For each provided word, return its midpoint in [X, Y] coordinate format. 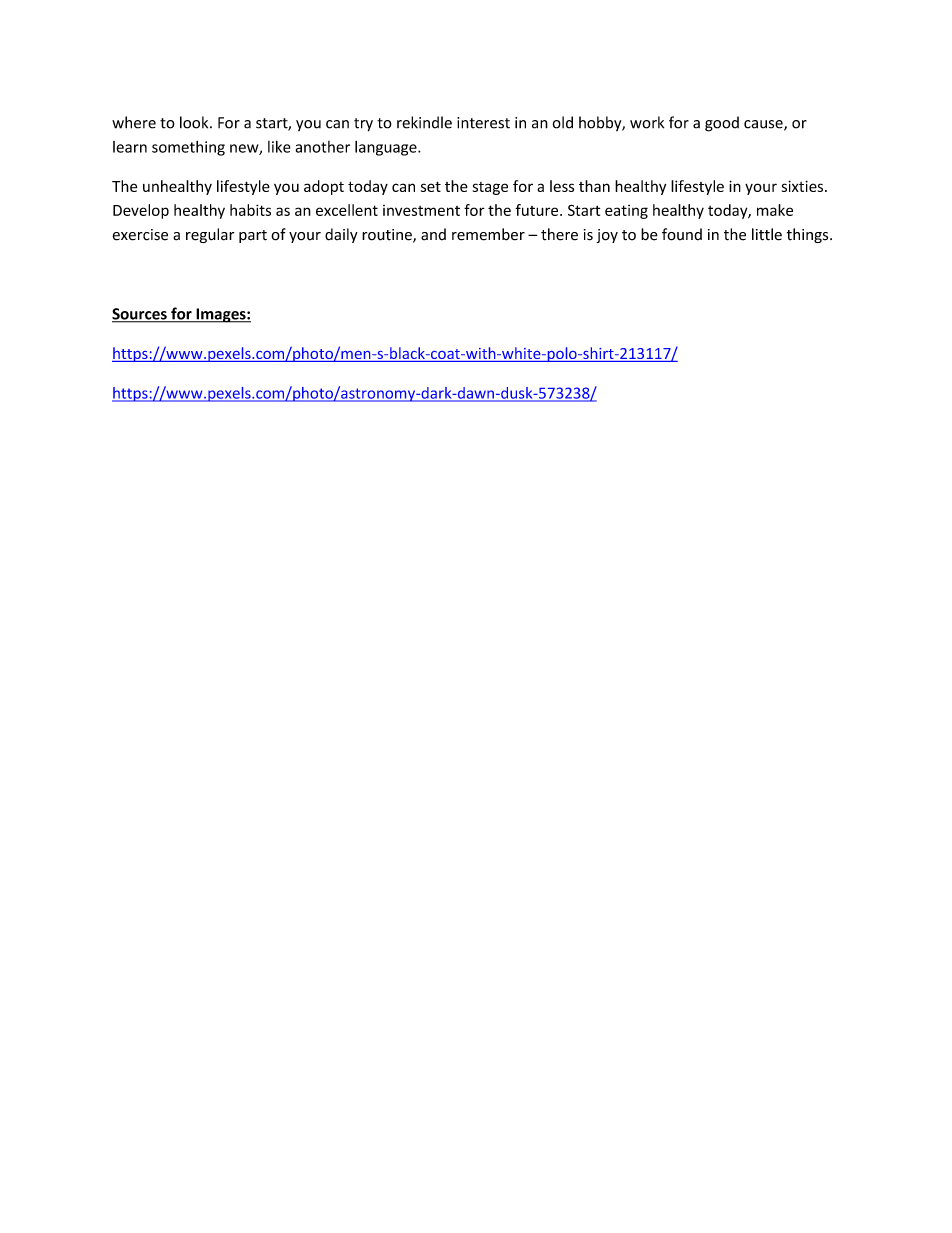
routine [388, 236]
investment [421, 210]
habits [250, 210]
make [775, 210]
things [809, 235]
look [195, 122]
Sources [140, 315]
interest [483, 123]
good [722, 124]
